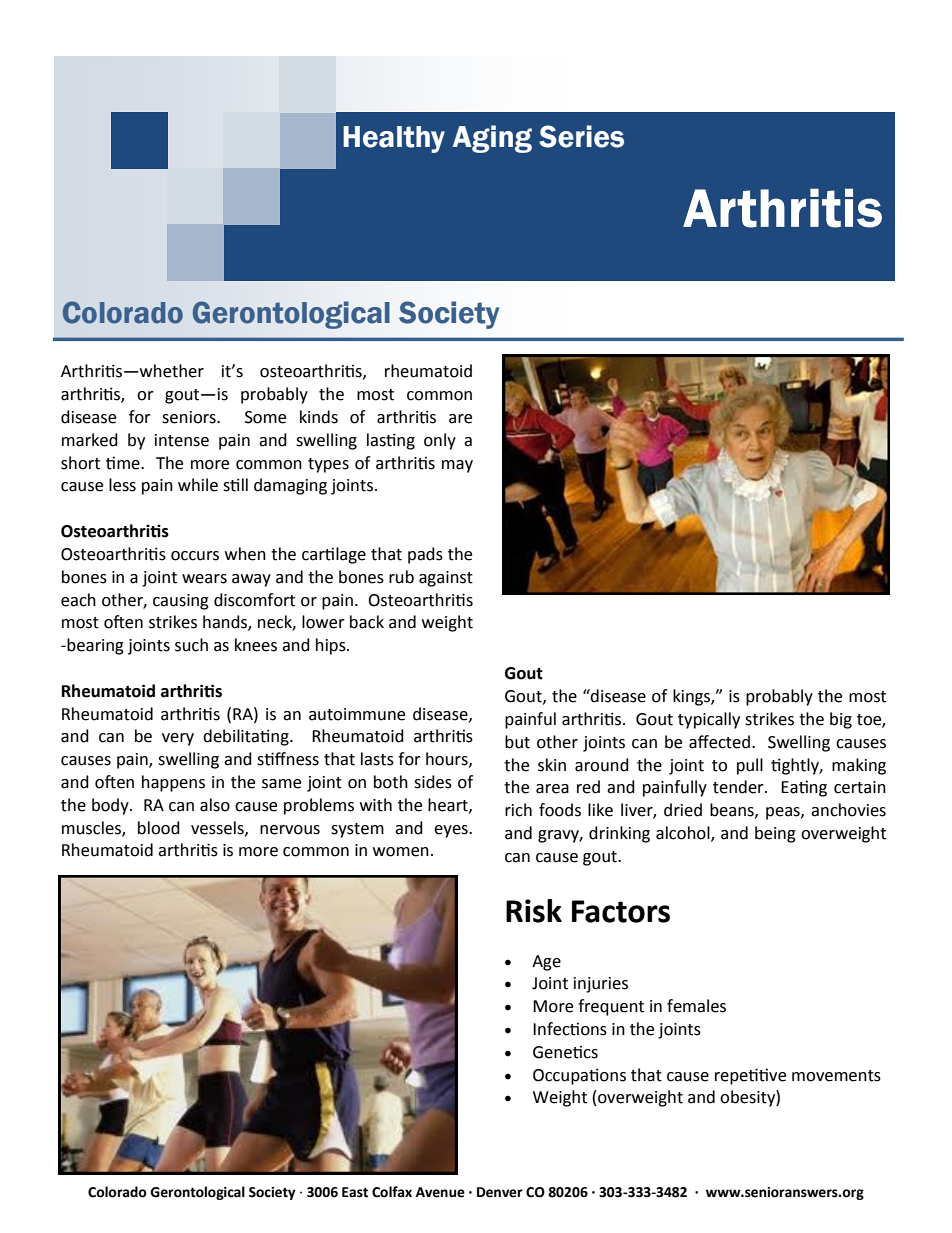 This page has height=1233, width=952. Describe the element at coordinates (198, 485) in the page. I see `while` at that location.
